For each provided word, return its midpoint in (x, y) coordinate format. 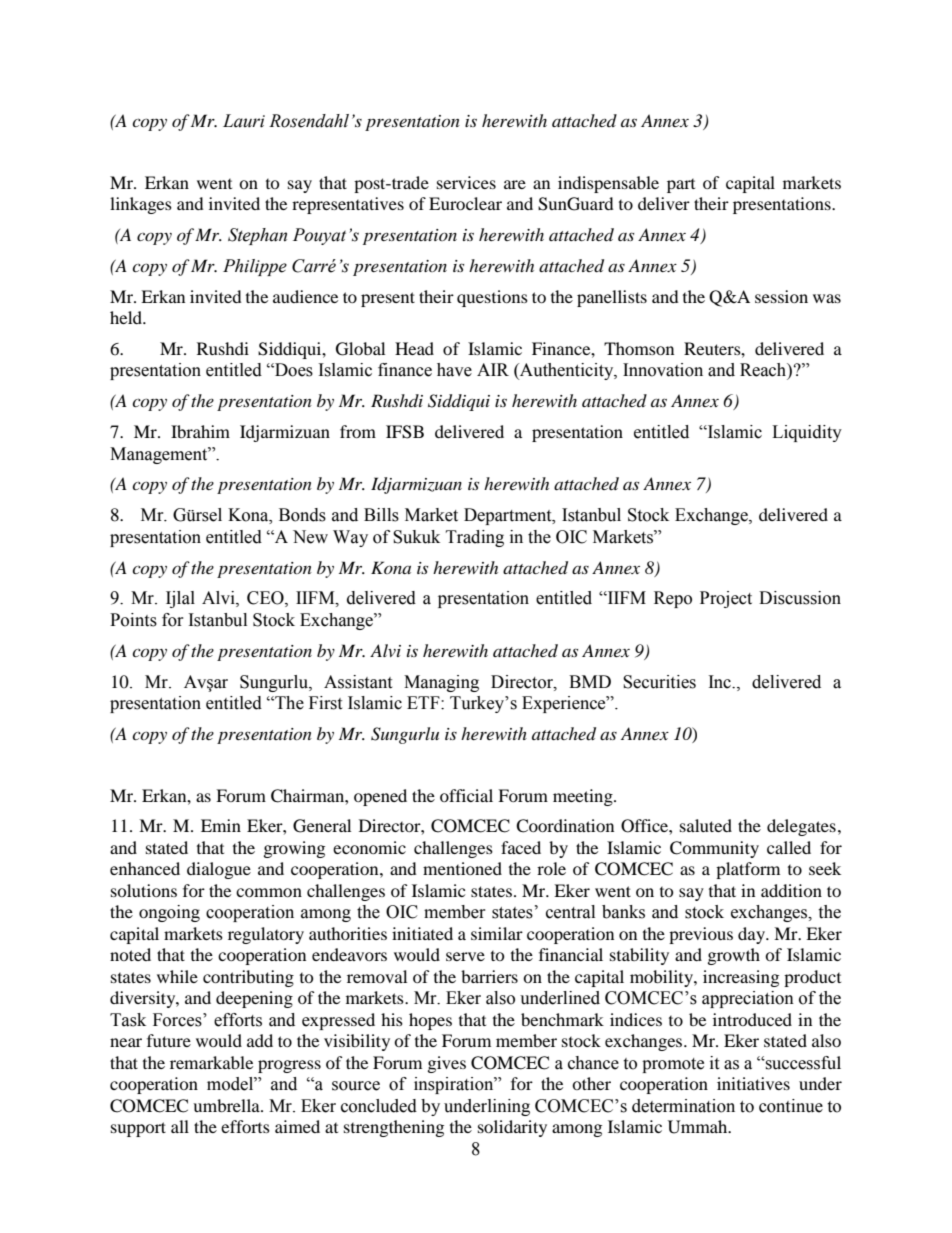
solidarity (512, 1128)
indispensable (608, 184)
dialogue (219, 870)
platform (748, 870)
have (454, 370)
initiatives (753, 1083)
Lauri (244, 121)
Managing (441, 683)
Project (726, 599)
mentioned (462, 868)
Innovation (663, 370)
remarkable (211, 1062)
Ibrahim (200, 431)
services (466, 182)
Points (133, 620)
